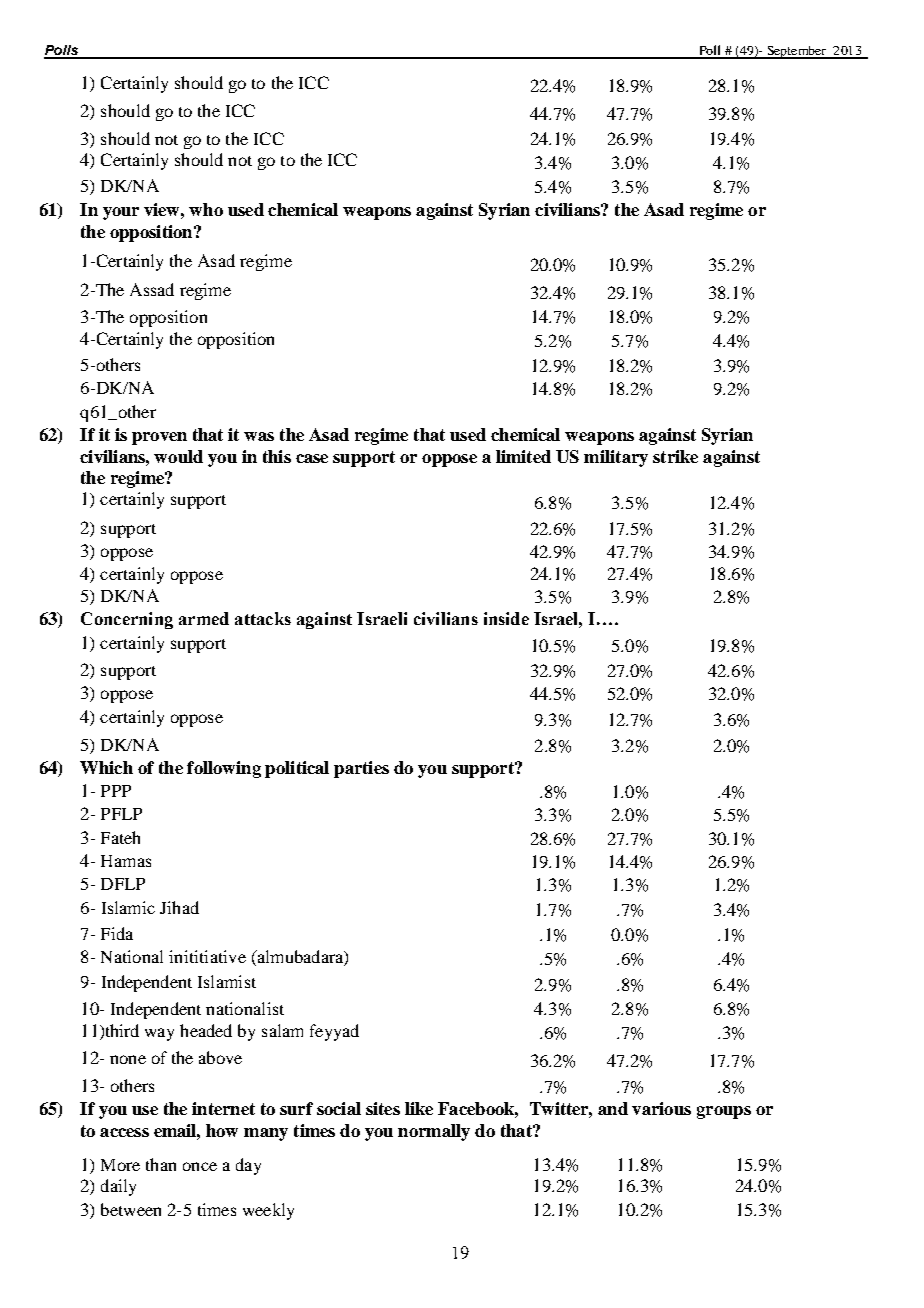 This screenshot has width=924, height=1308. I want to click on proven, so click(159, 438).
